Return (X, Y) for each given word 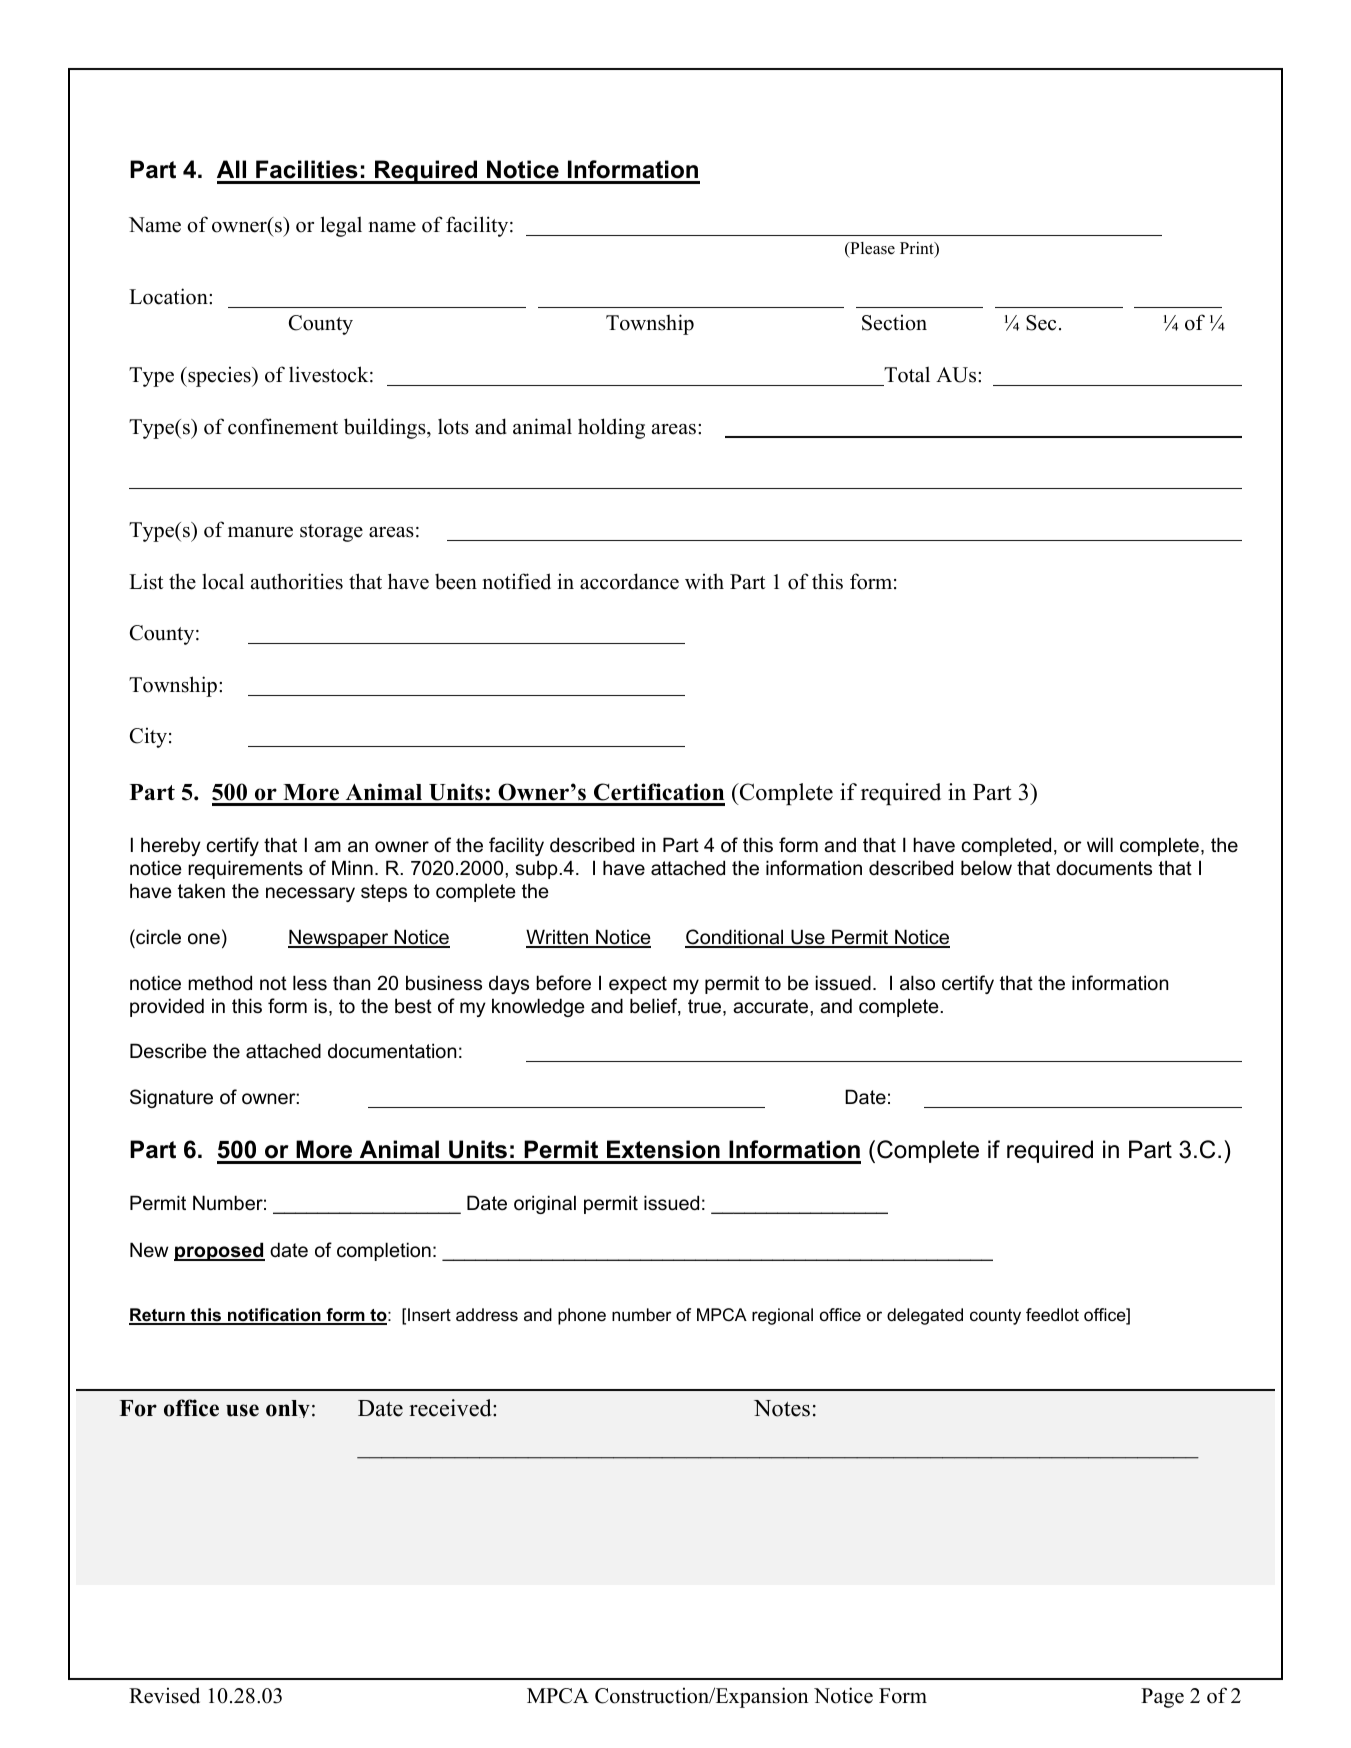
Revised (164, 1695)
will (1100, 844)
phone (582, 1316)
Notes (782, 1408)
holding (611, 428)
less (310, 983)
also (917, 983)
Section (894, 322)
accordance (629, 581)
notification (274, 1316)
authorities (297, 581)
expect (638, 985)
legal (341, 226)
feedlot (1052, 1315)
